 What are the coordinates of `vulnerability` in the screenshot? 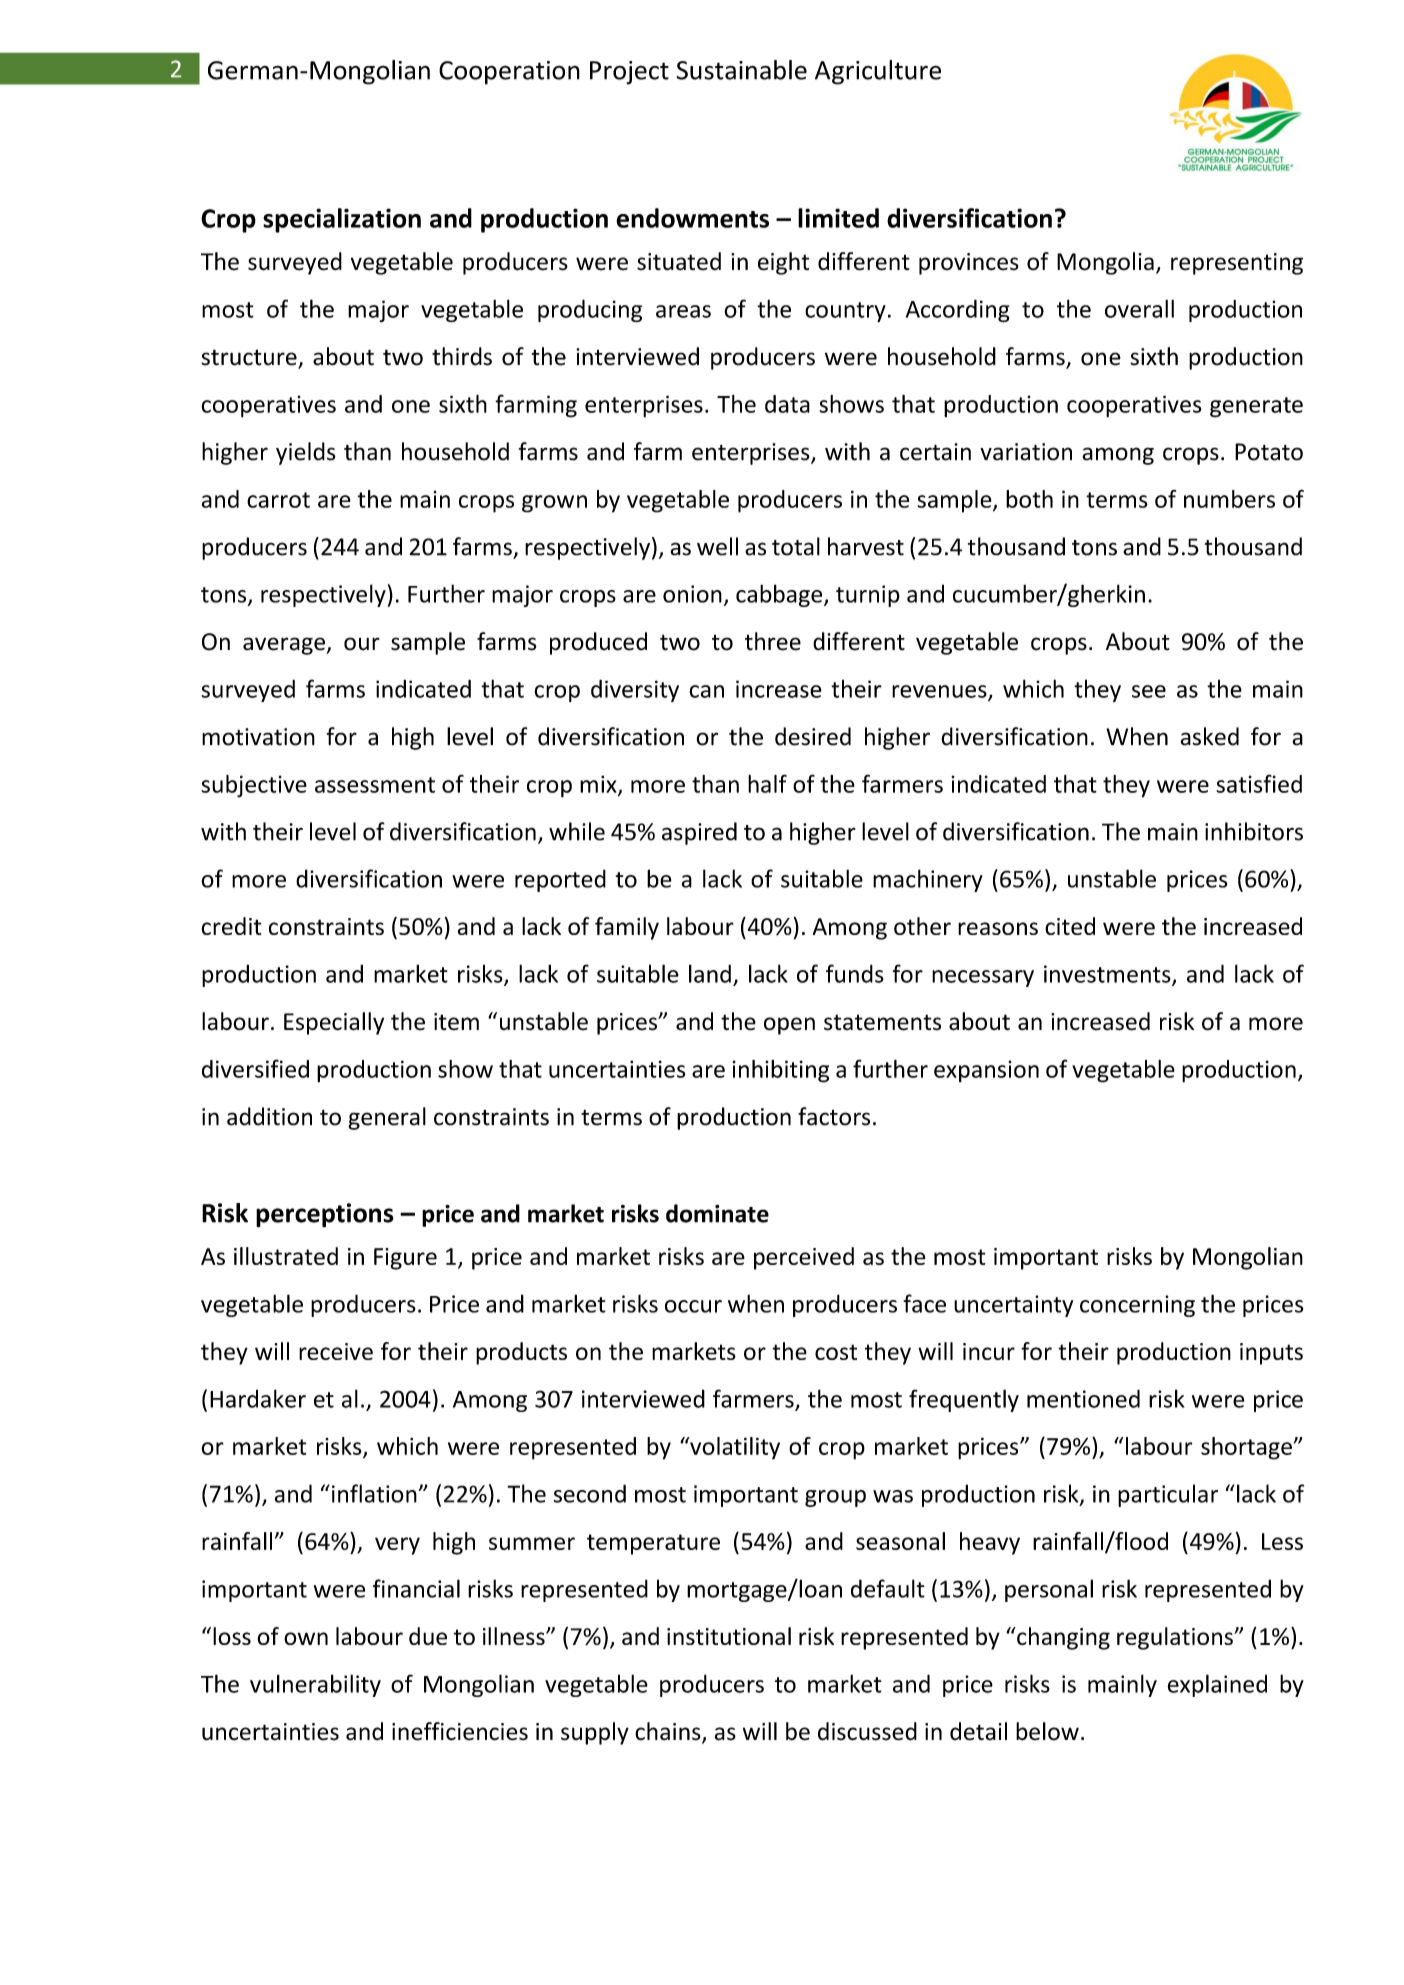 It's located at (315, 1685).
